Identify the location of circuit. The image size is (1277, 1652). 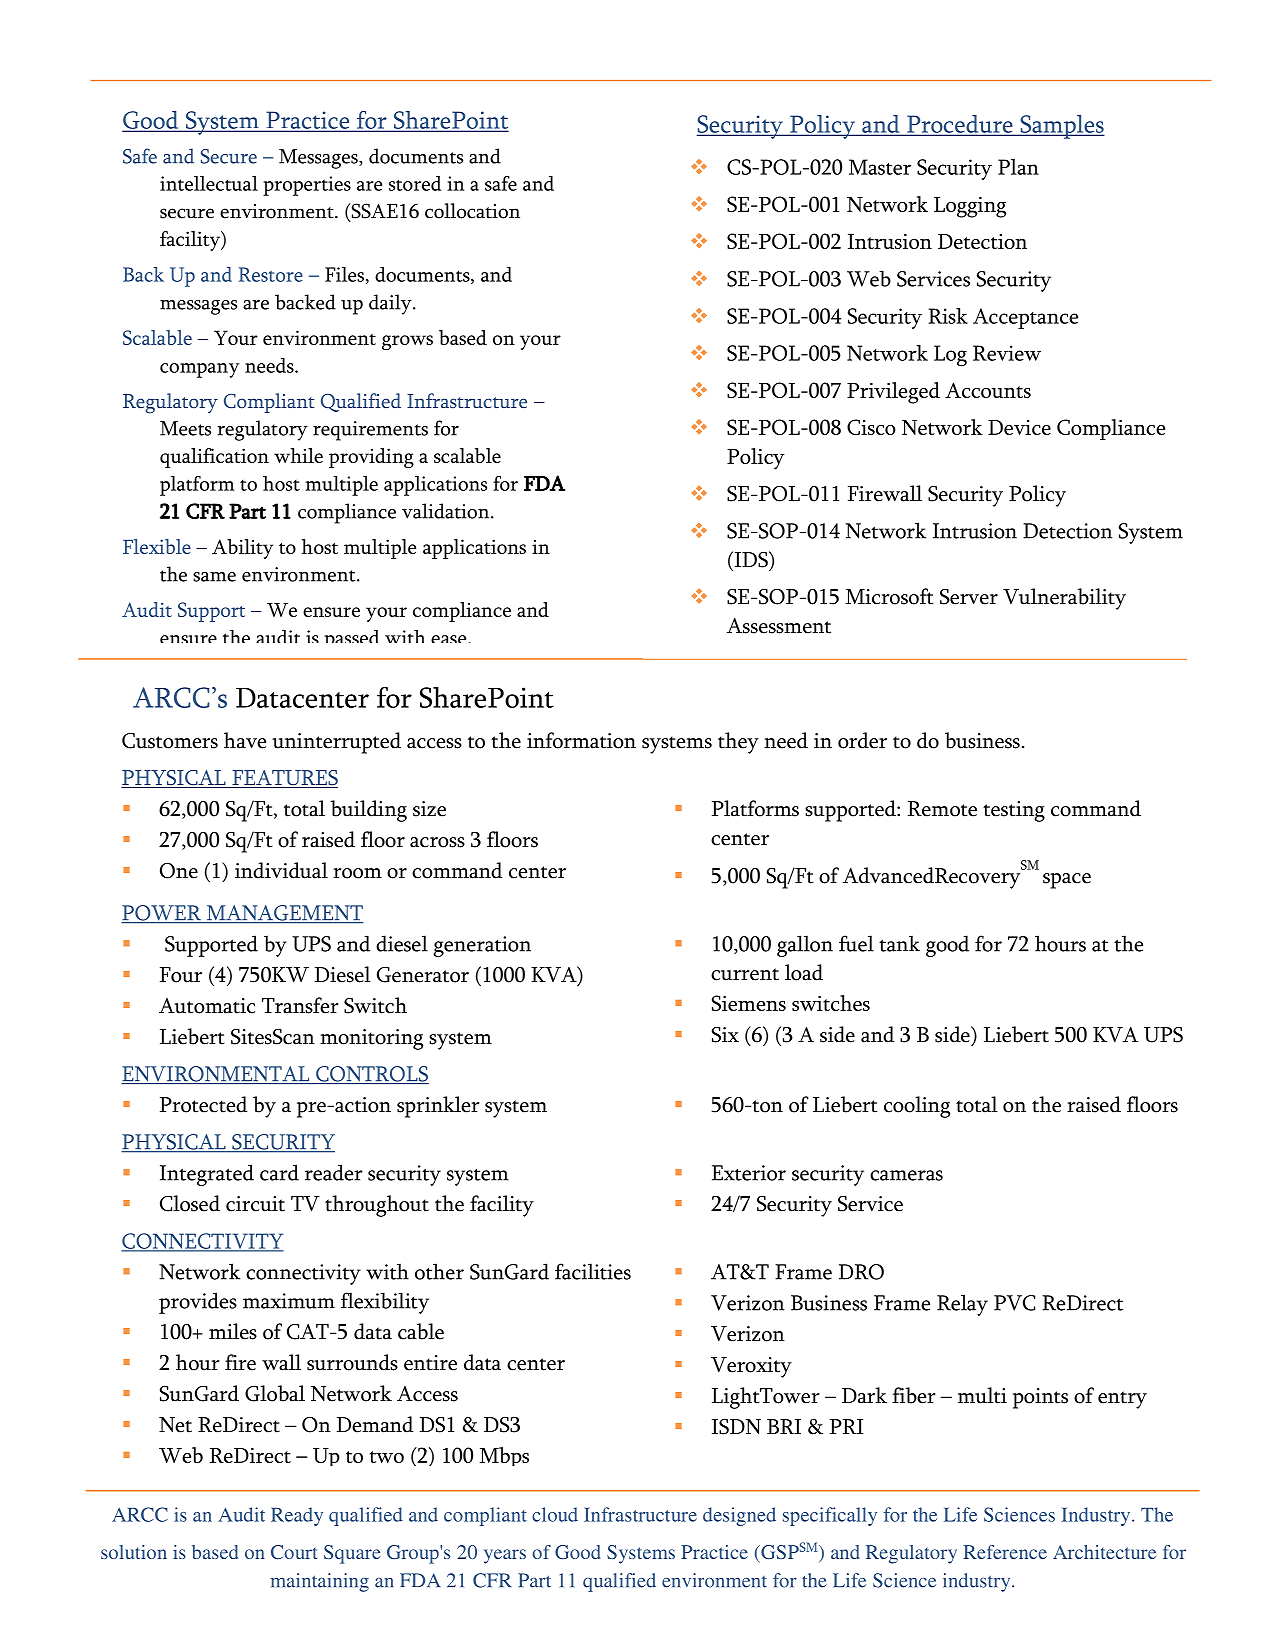
(255, 1204).
